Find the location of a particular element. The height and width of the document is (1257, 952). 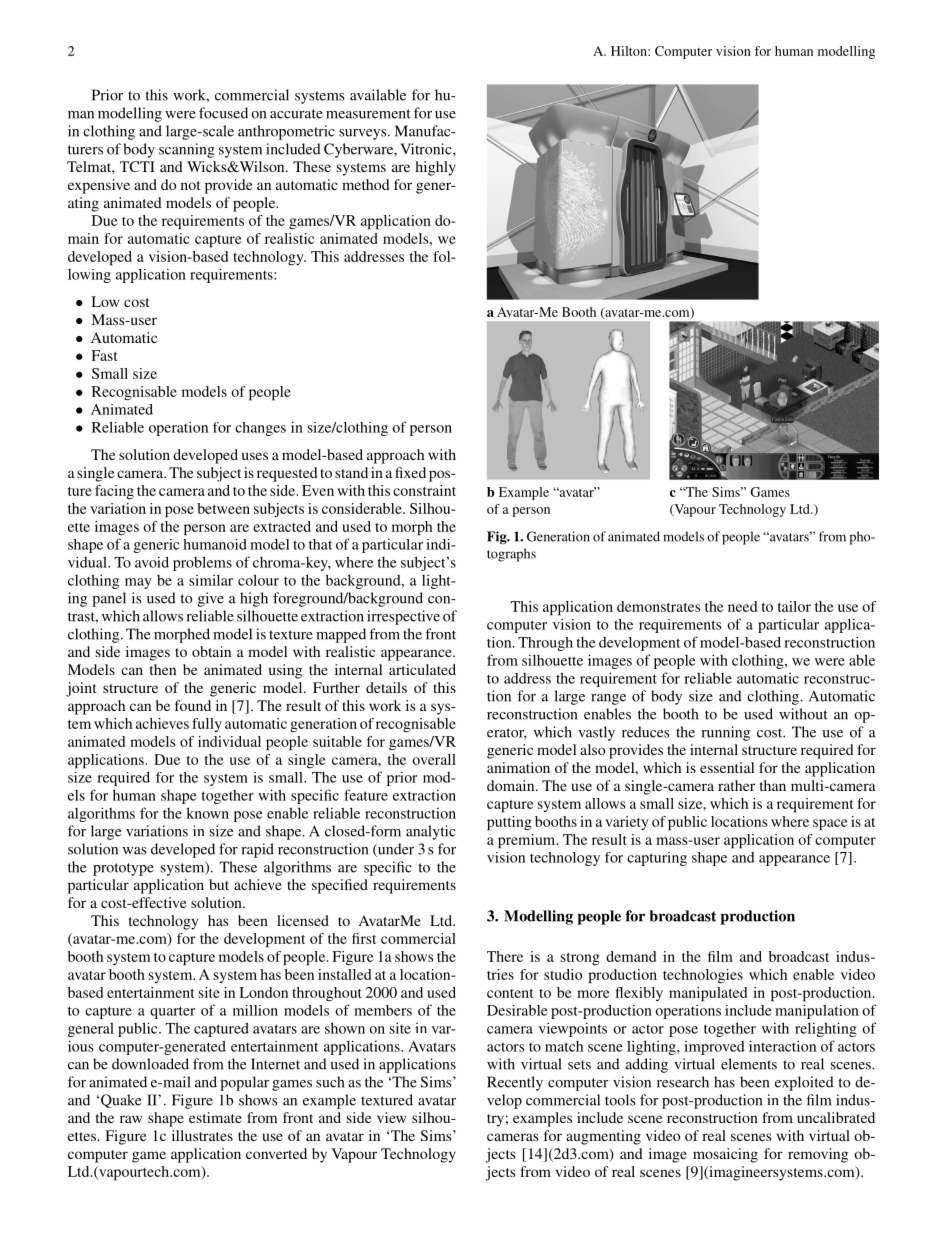

Recently is located at coordinates (515, 1083).
